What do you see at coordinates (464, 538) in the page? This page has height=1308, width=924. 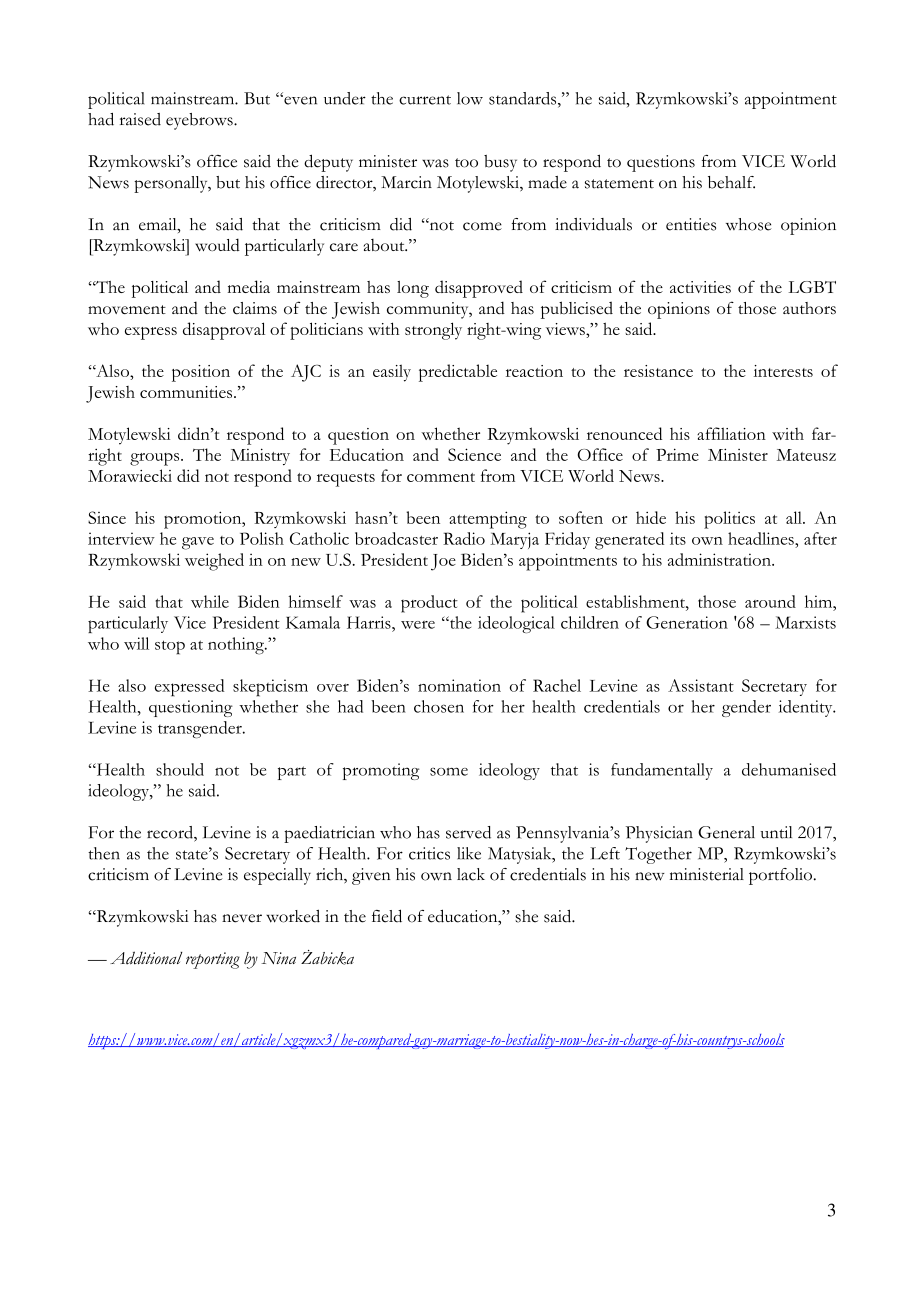 I see `Radio` at bounding box center [464, 538].
